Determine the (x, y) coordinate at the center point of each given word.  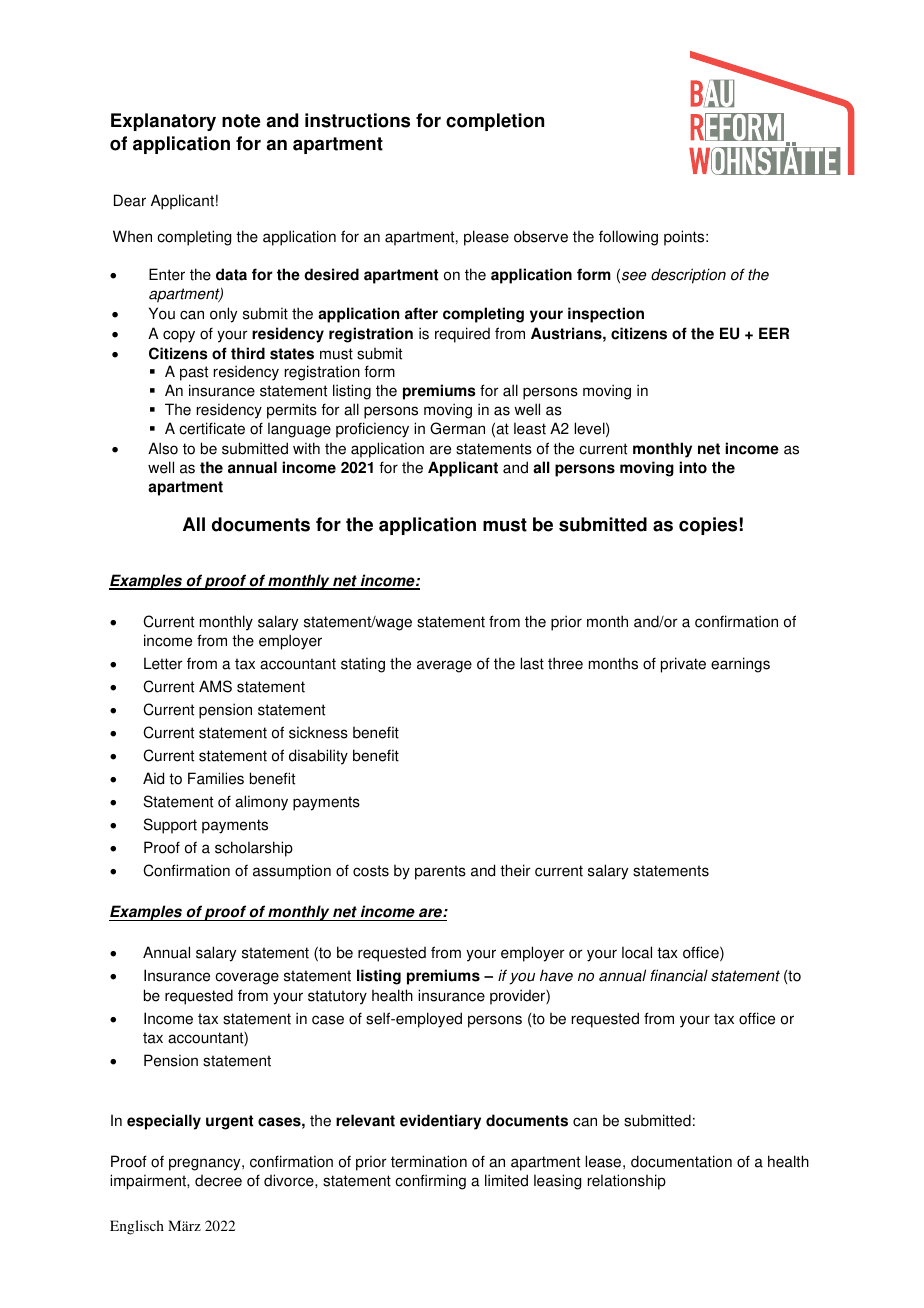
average (444, 666)
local (637, 952)
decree (218, 1181)
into (693, 467)
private (683, 665)
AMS (215, 686)
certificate (212, 428)
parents (440, 872)
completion (495, 122)
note (241, 121)
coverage (247, 978)
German (457, 428)
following (628, 238)
